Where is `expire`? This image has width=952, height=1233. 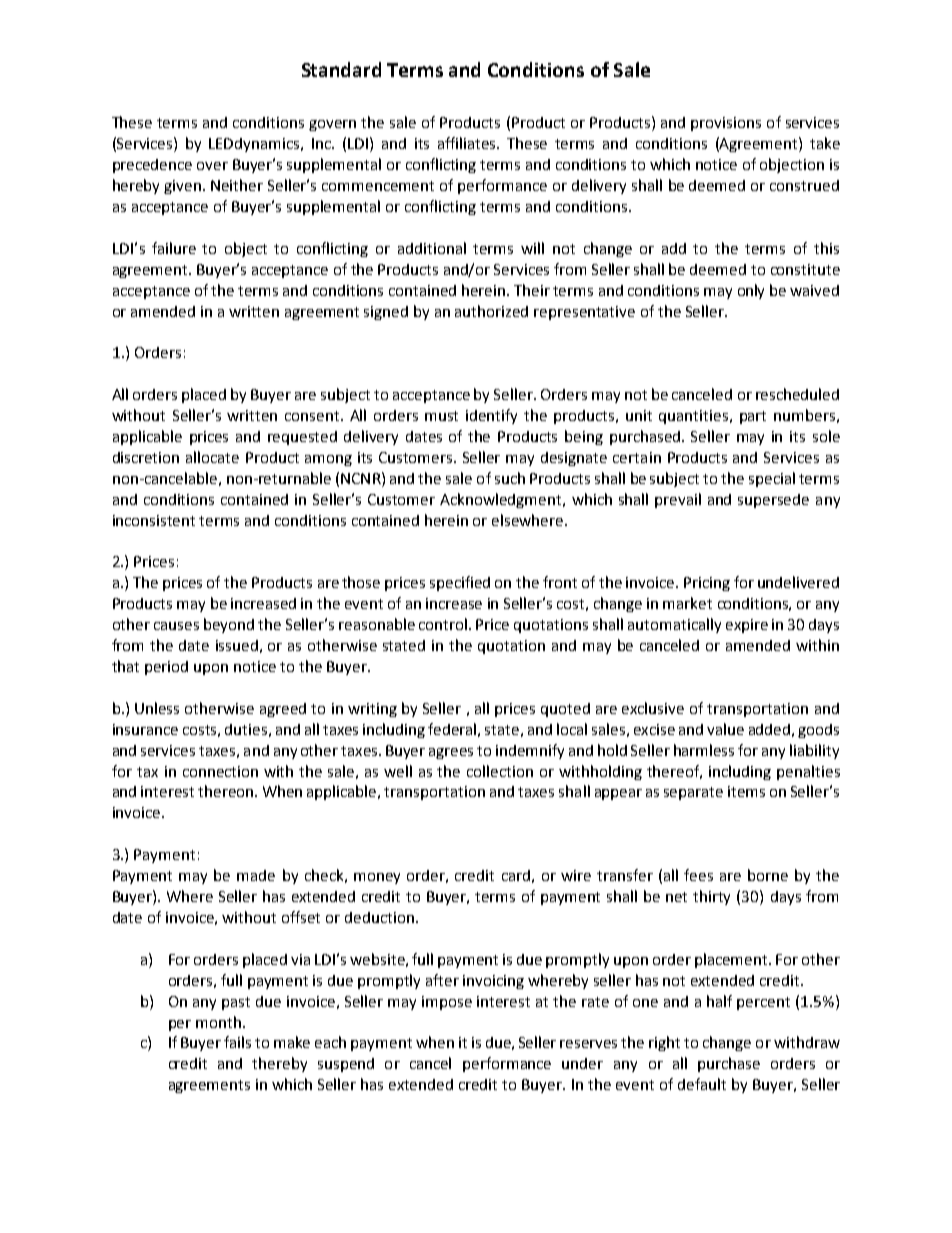 expire is located at coordinates (747, 626).
